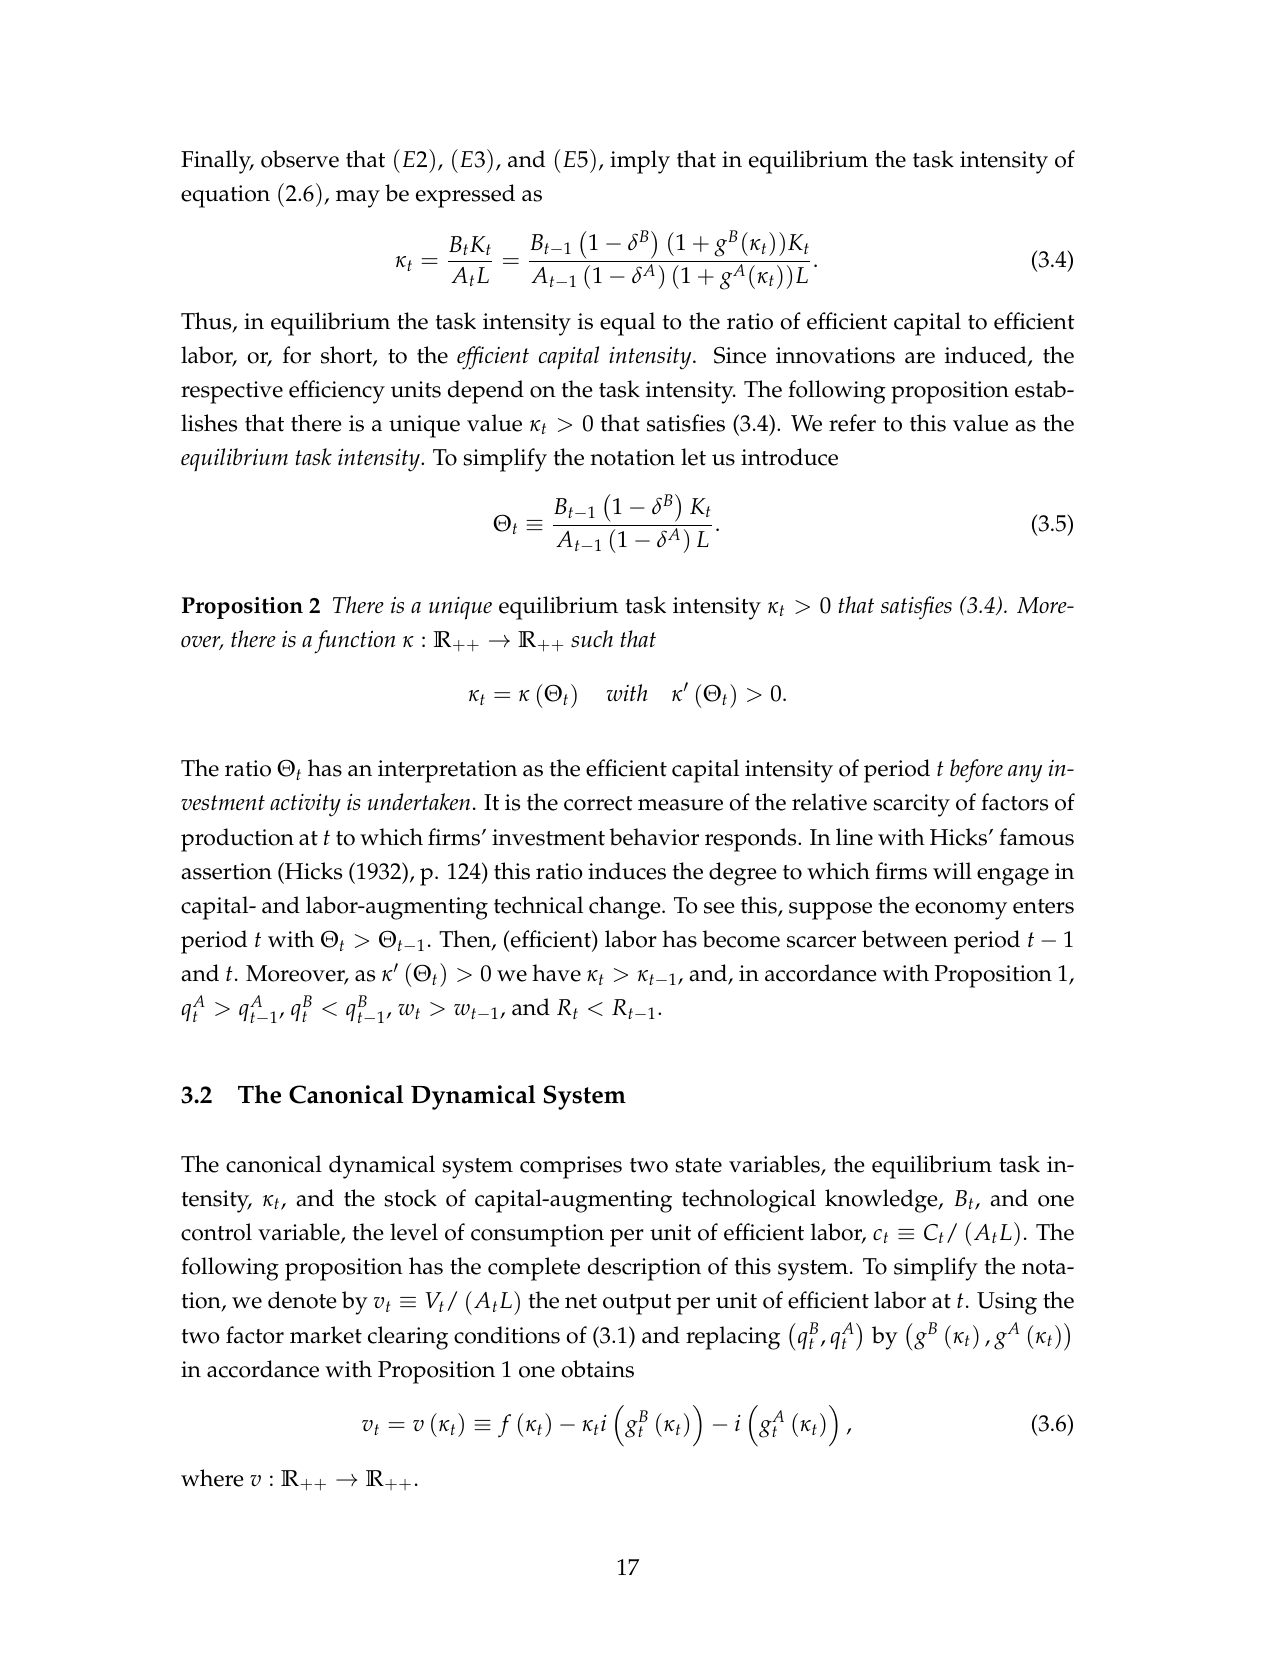 Image resolution: width=1286 pixels, height=1664 pixels. What do you see at coordinates (466, 940) in the screenshot?
I see `Then` at bounding box center [466, 940].
